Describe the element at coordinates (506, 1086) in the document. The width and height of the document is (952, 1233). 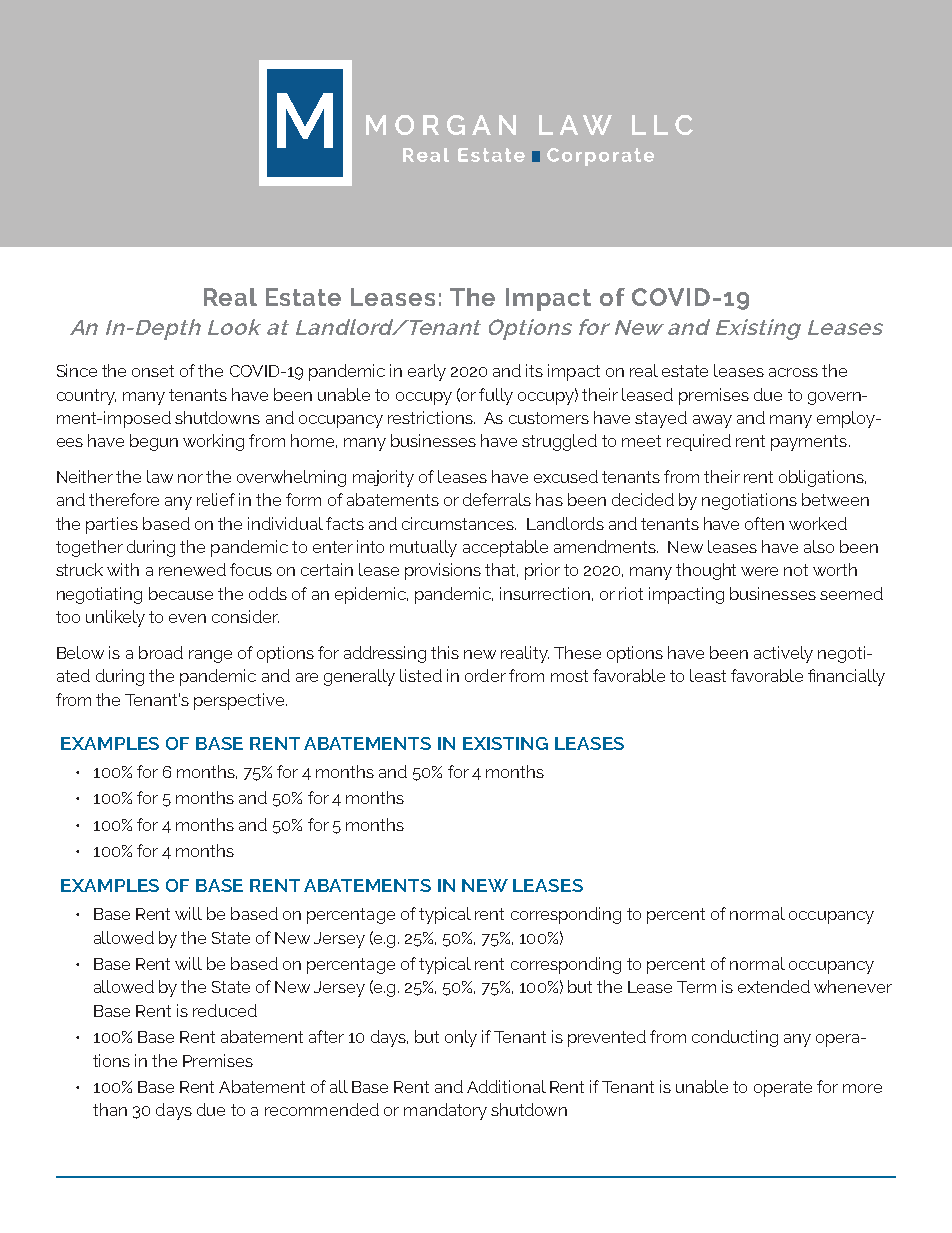
I see `Additional` at that location.
